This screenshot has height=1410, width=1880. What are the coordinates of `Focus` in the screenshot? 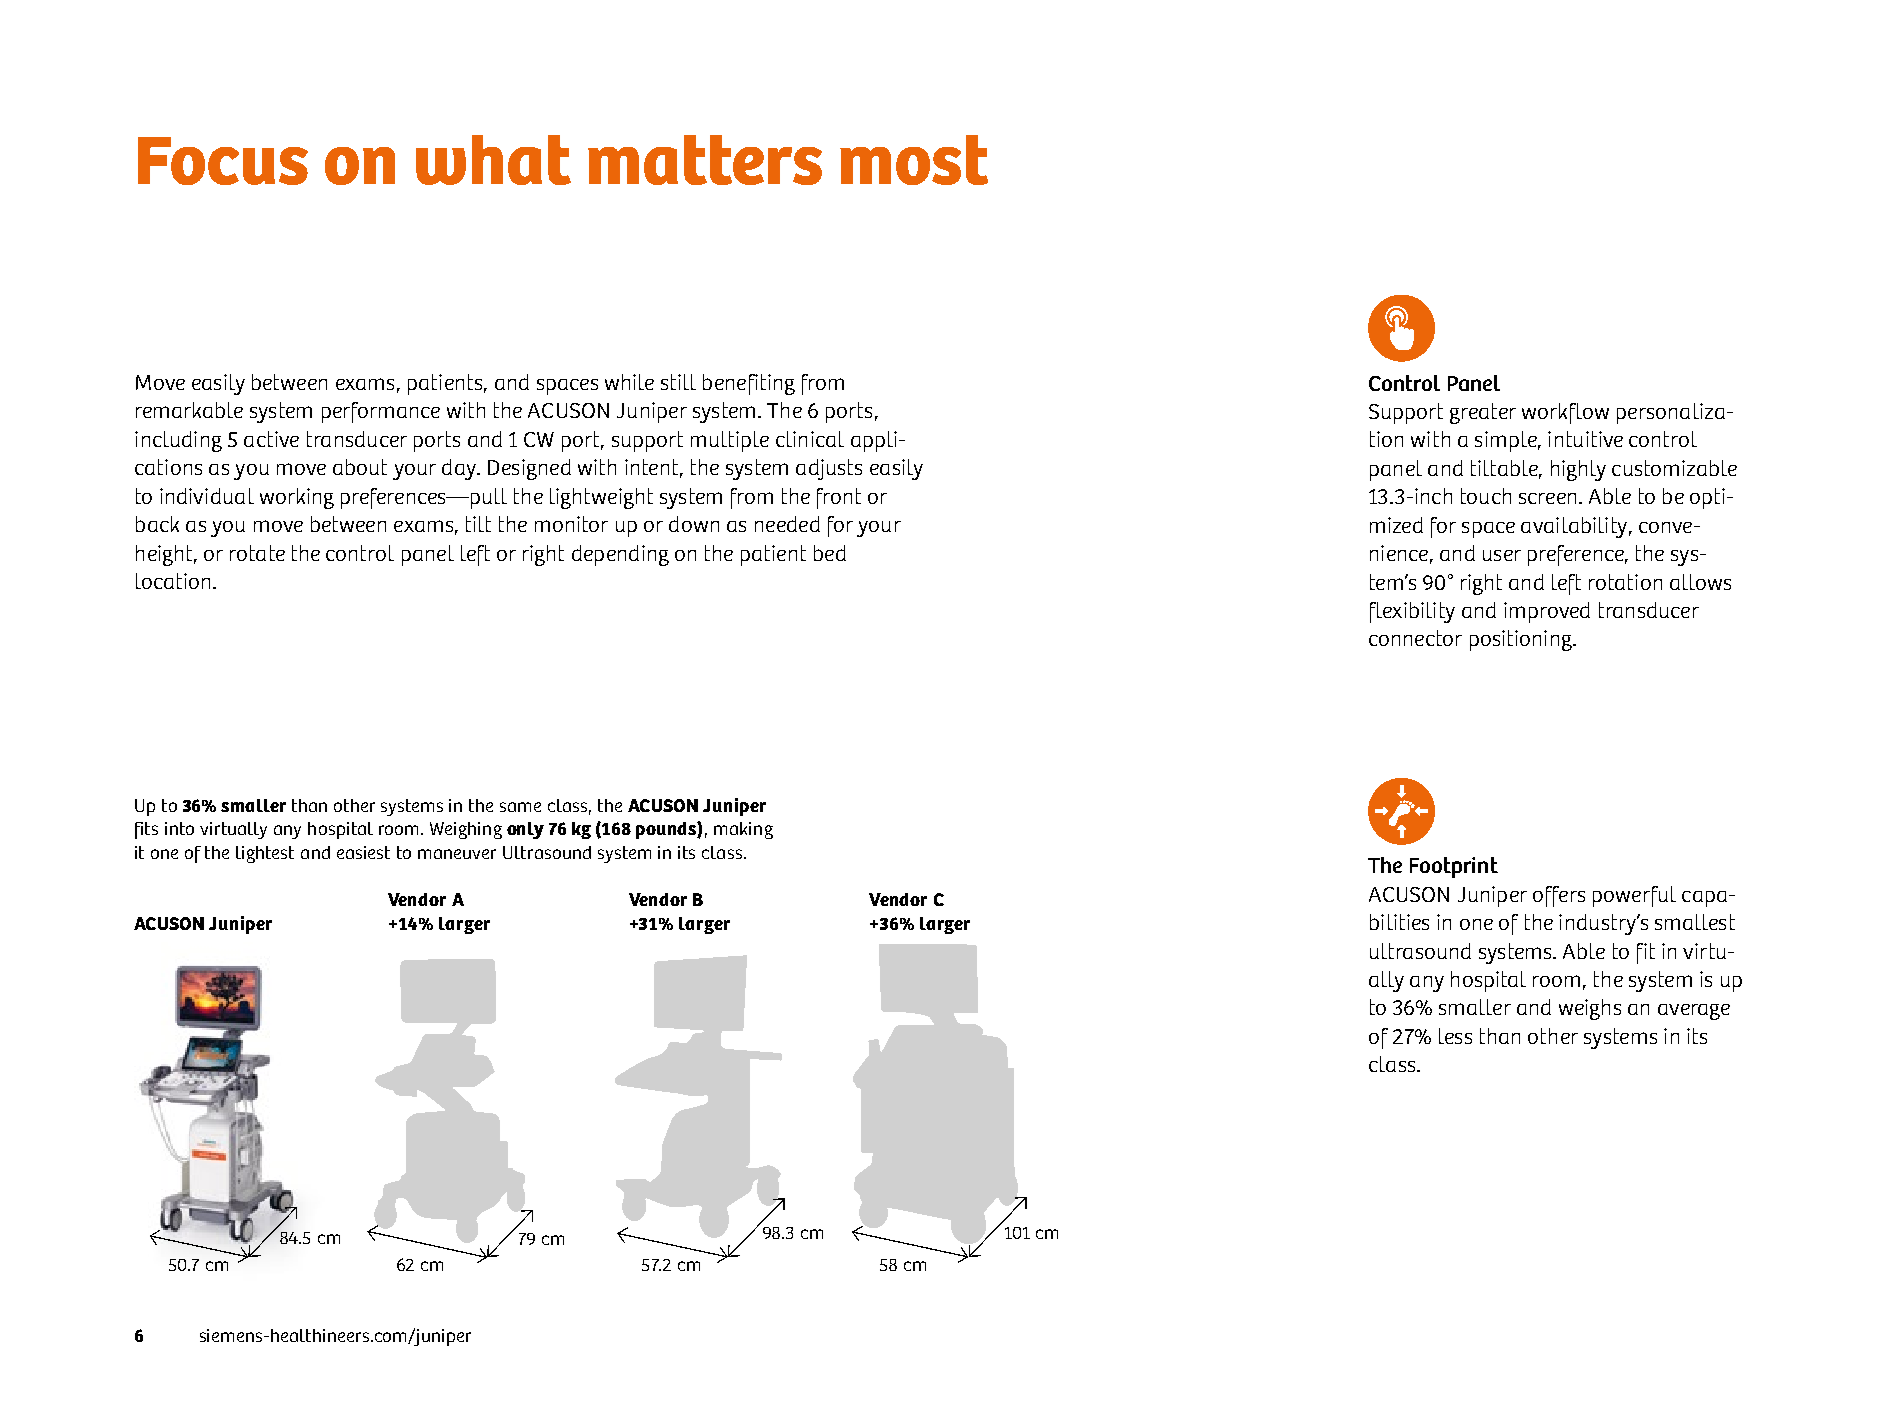 It's located at (223, 161).
